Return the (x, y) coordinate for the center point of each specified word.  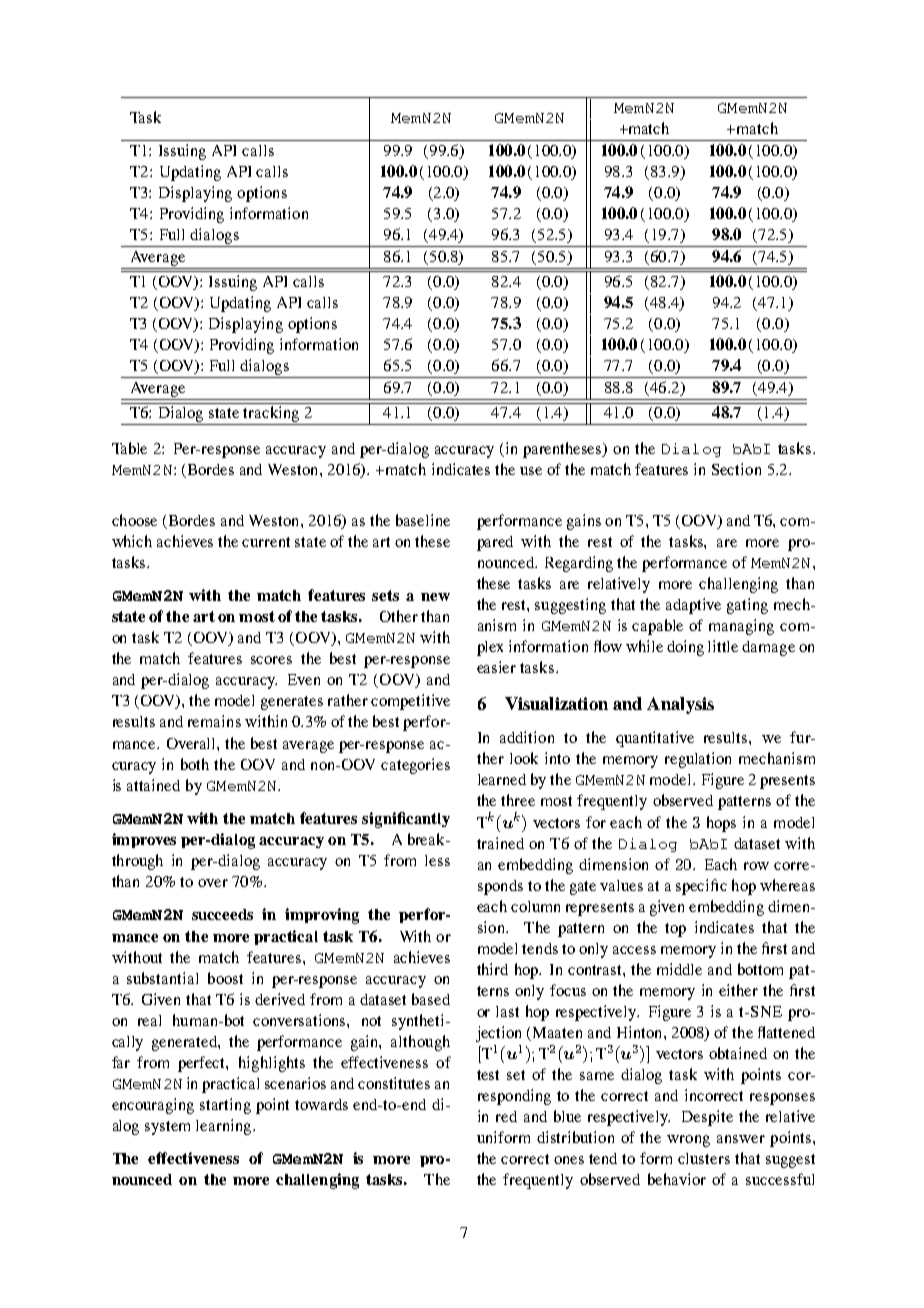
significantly (406, 820)
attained (153, 785)
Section (736, 469)
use (531, 471)
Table (129, 448)
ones (569, 1160)
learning (225, 1127)
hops (721, 824)
